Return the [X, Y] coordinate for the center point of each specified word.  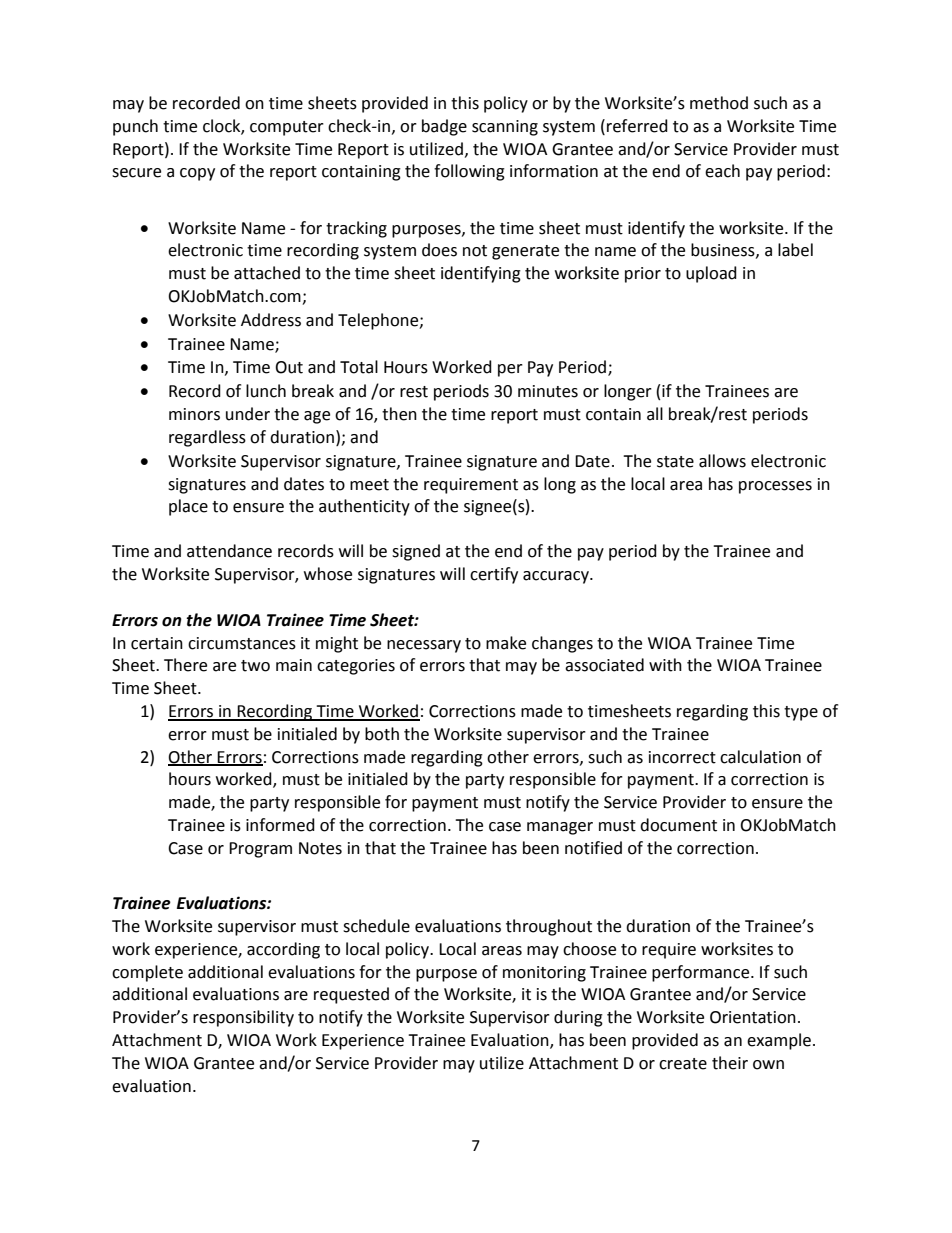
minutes [548, 391]
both [382, 734]
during [578, 1018]
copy [197, 174]
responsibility [243, 1018]
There [185, 665]
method [719, 103]
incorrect [682, 757]
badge [444, 127]
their [730, 1063]
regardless [207, 438]
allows [722, 461]
